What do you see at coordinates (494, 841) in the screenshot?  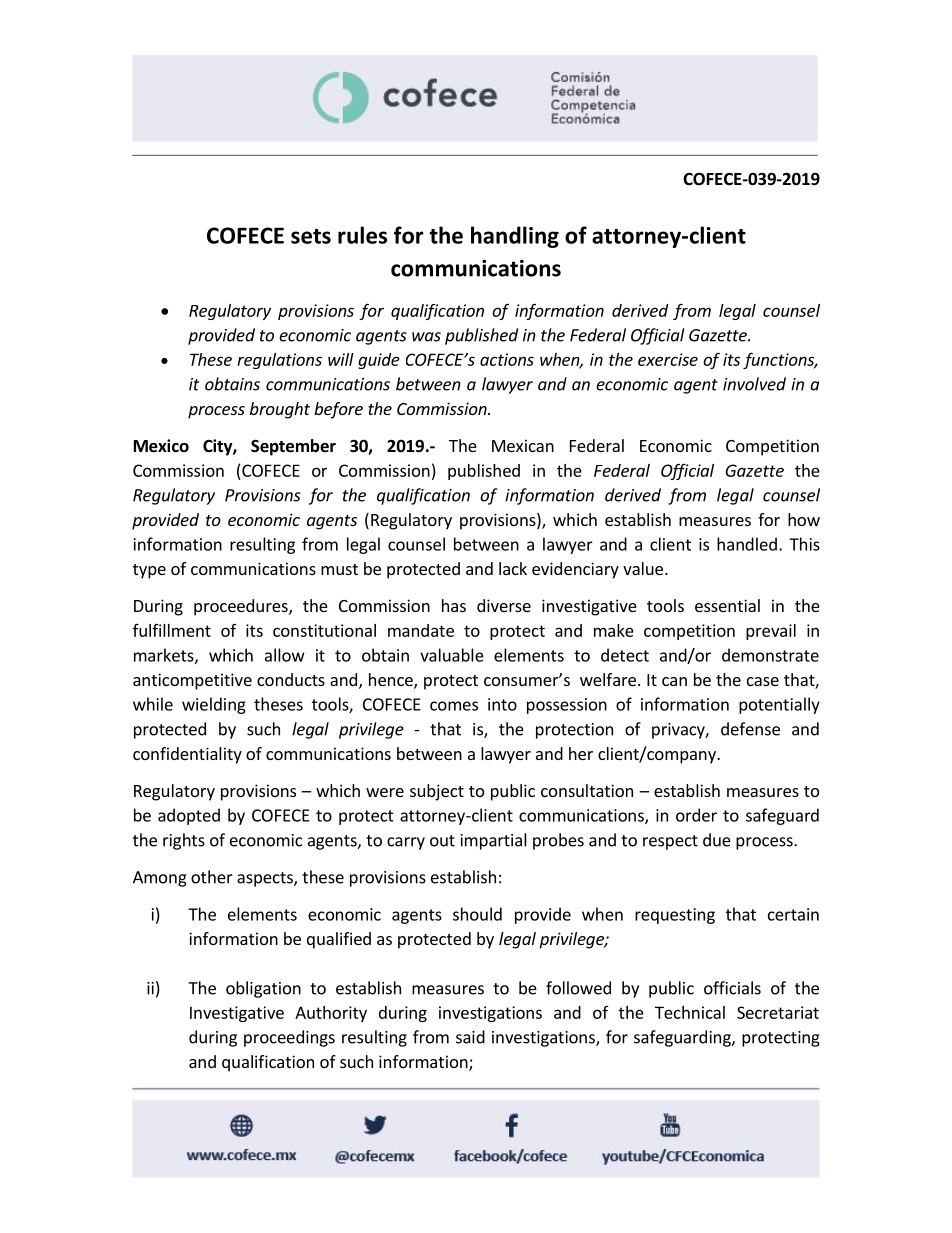 I see `impartial` at bounding box center [494, 841].
